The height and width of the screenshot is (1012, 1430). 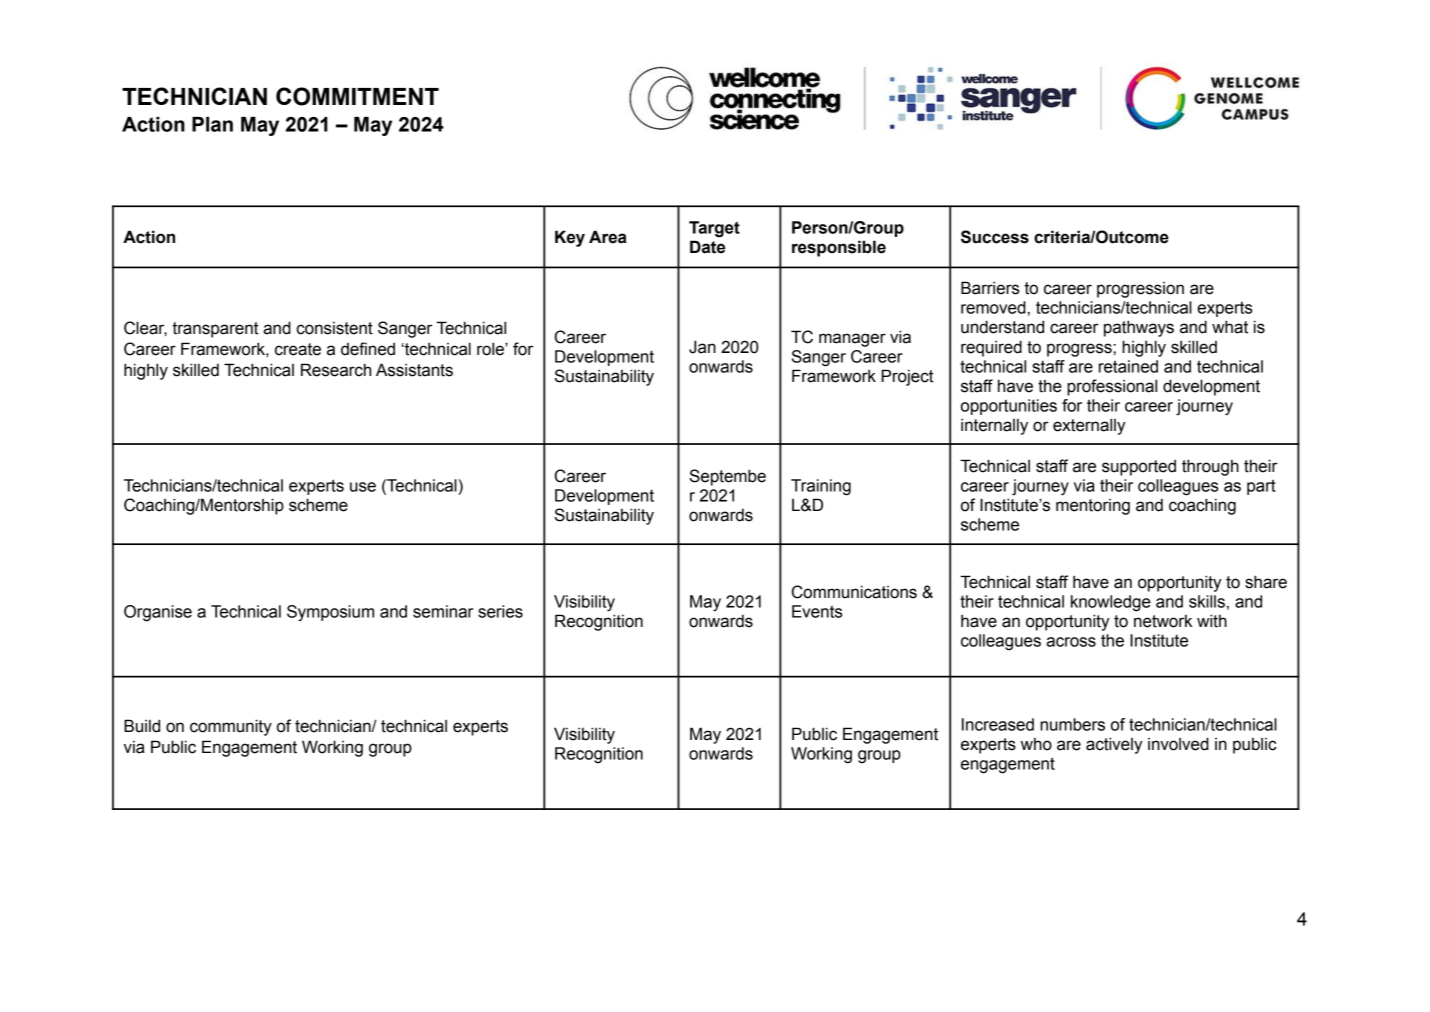 I want to click on Communications, so click(x=854, y=592).
